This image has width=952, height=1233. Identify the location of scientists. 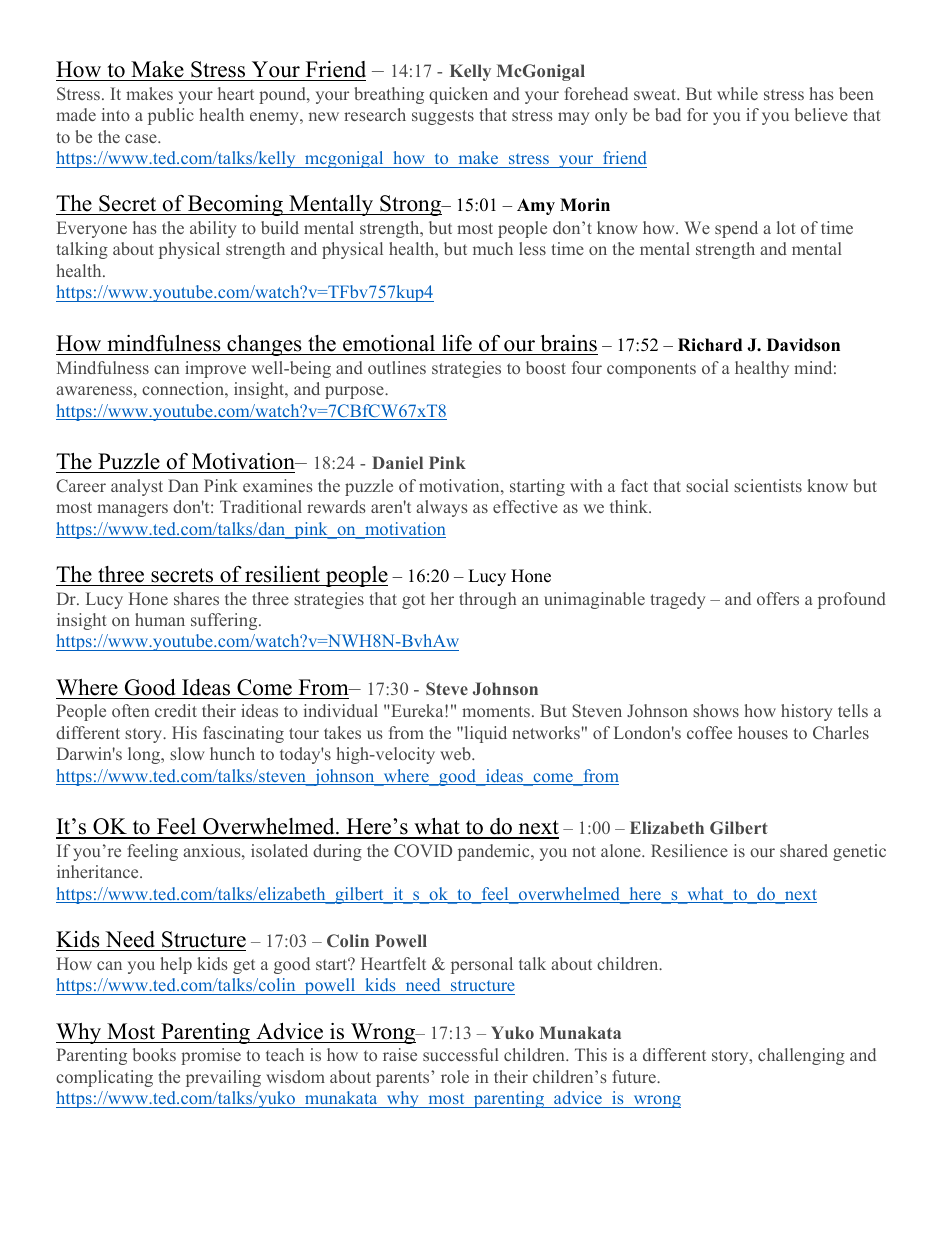
(768, 485).
